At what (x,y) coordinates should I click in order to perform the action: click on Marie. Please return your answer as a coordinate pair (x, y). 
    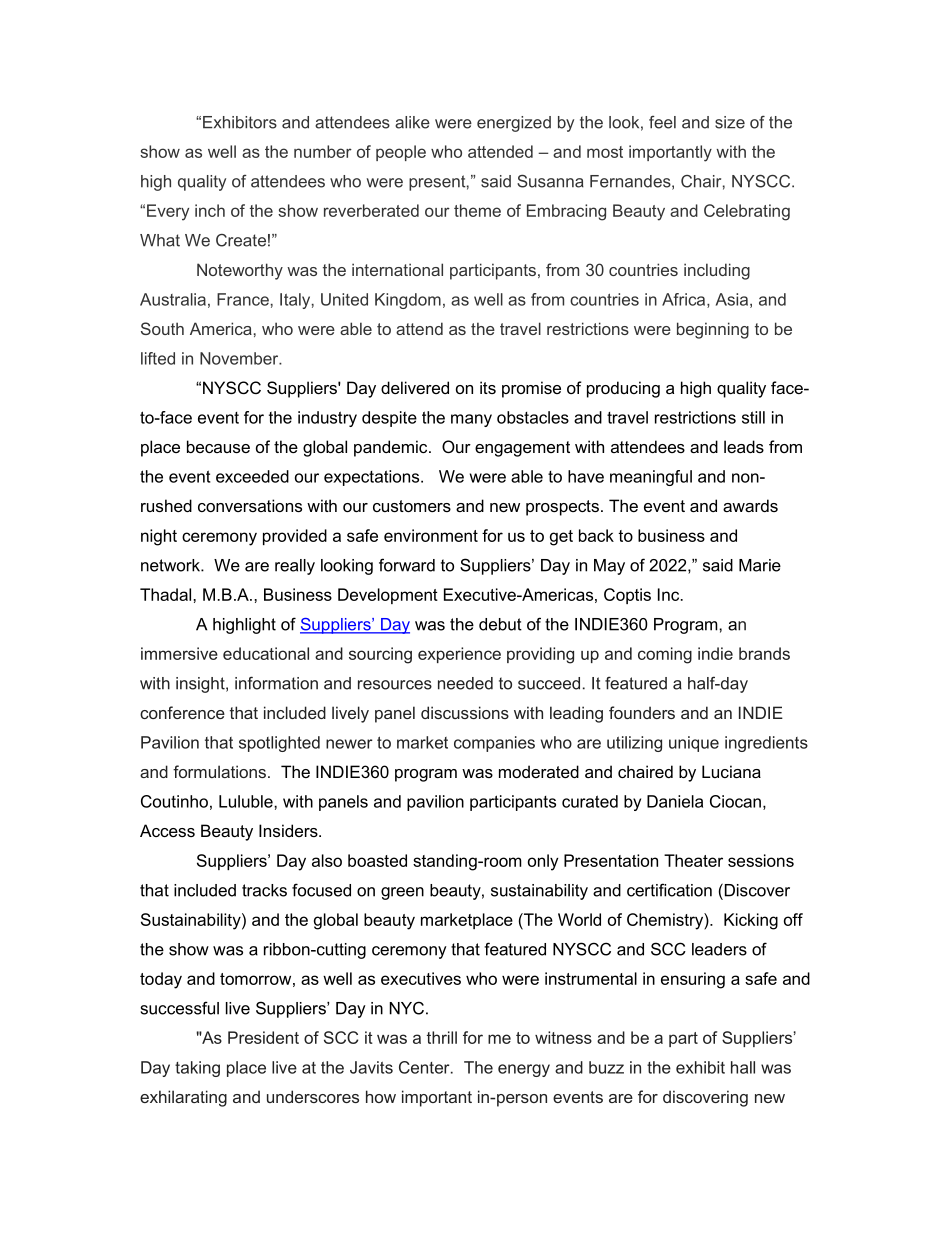
    Looking at the image, I should click on (760, 565).
